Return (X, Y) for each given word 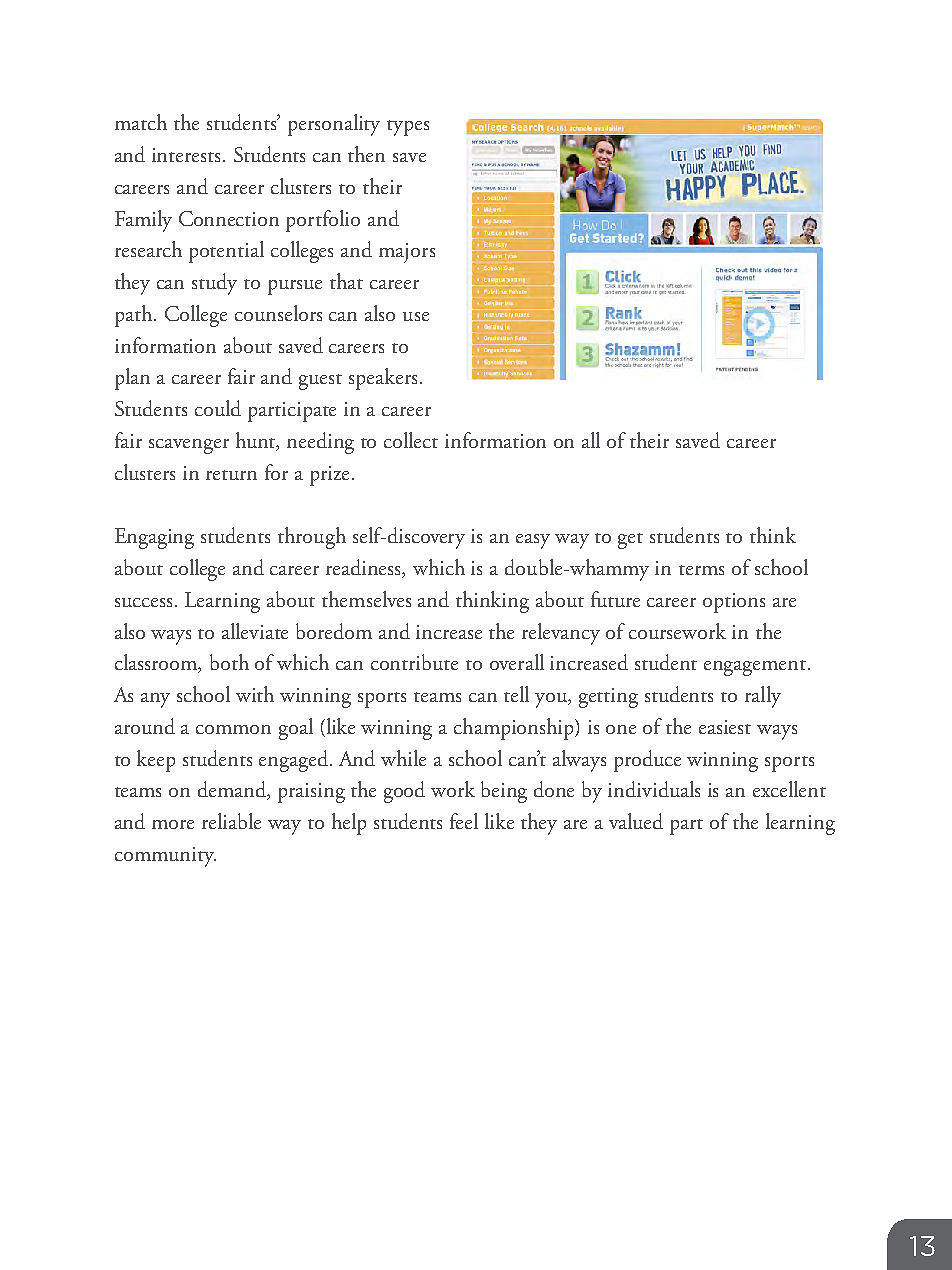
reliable (231, 821)
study (214, 284)
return (231, 475)
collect (411, 440)
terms (701, 570)
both (229, 662)
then (366, 154)
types (408, 128)
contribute (414, 662)
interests (188, 155)
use (416, 316)
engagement (756, 668)
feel (464, 821)
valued (636, 821)
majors (407, 253)
